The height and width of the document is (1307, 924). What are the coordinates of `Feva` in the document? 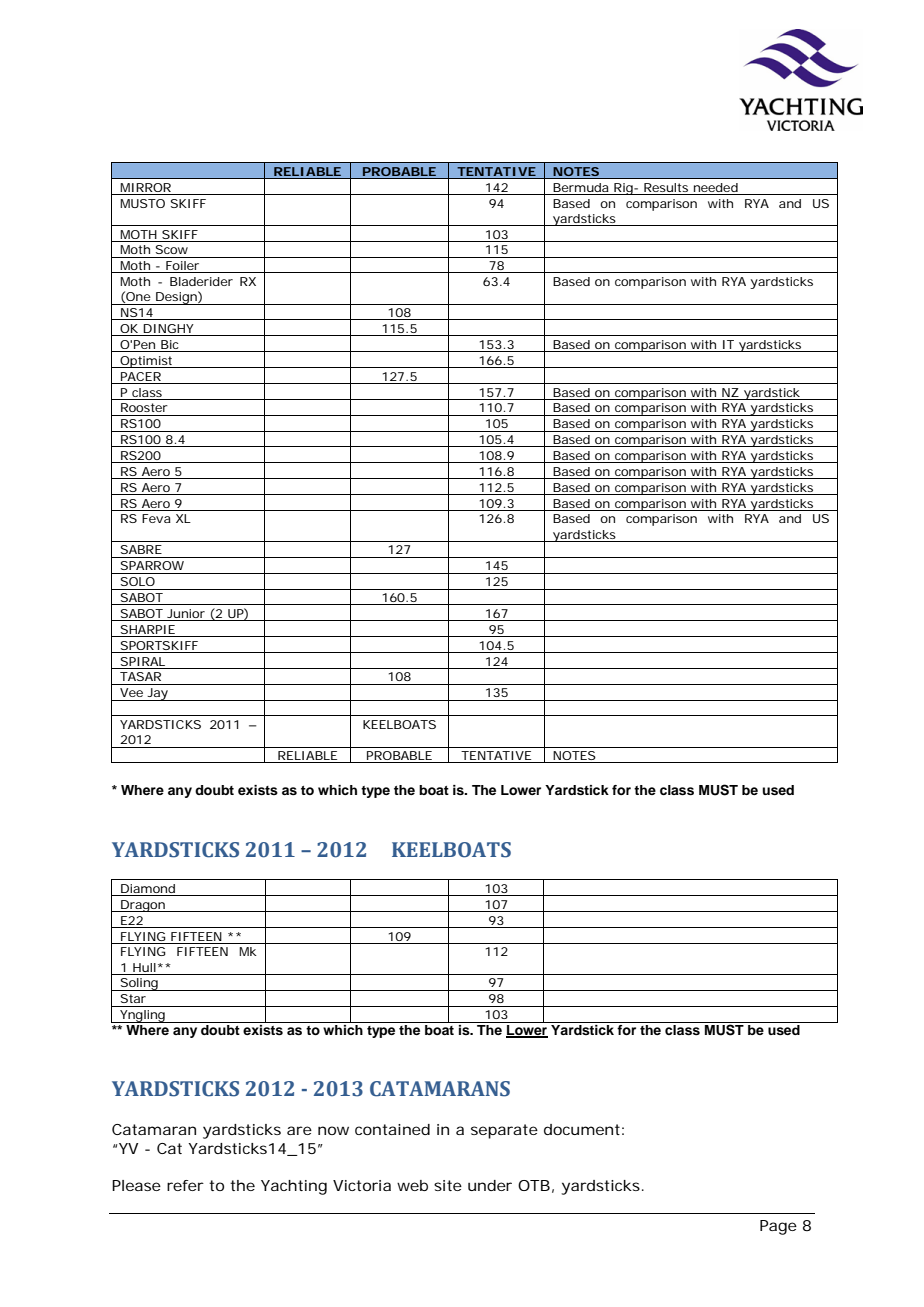 It's located at (156, 518).
